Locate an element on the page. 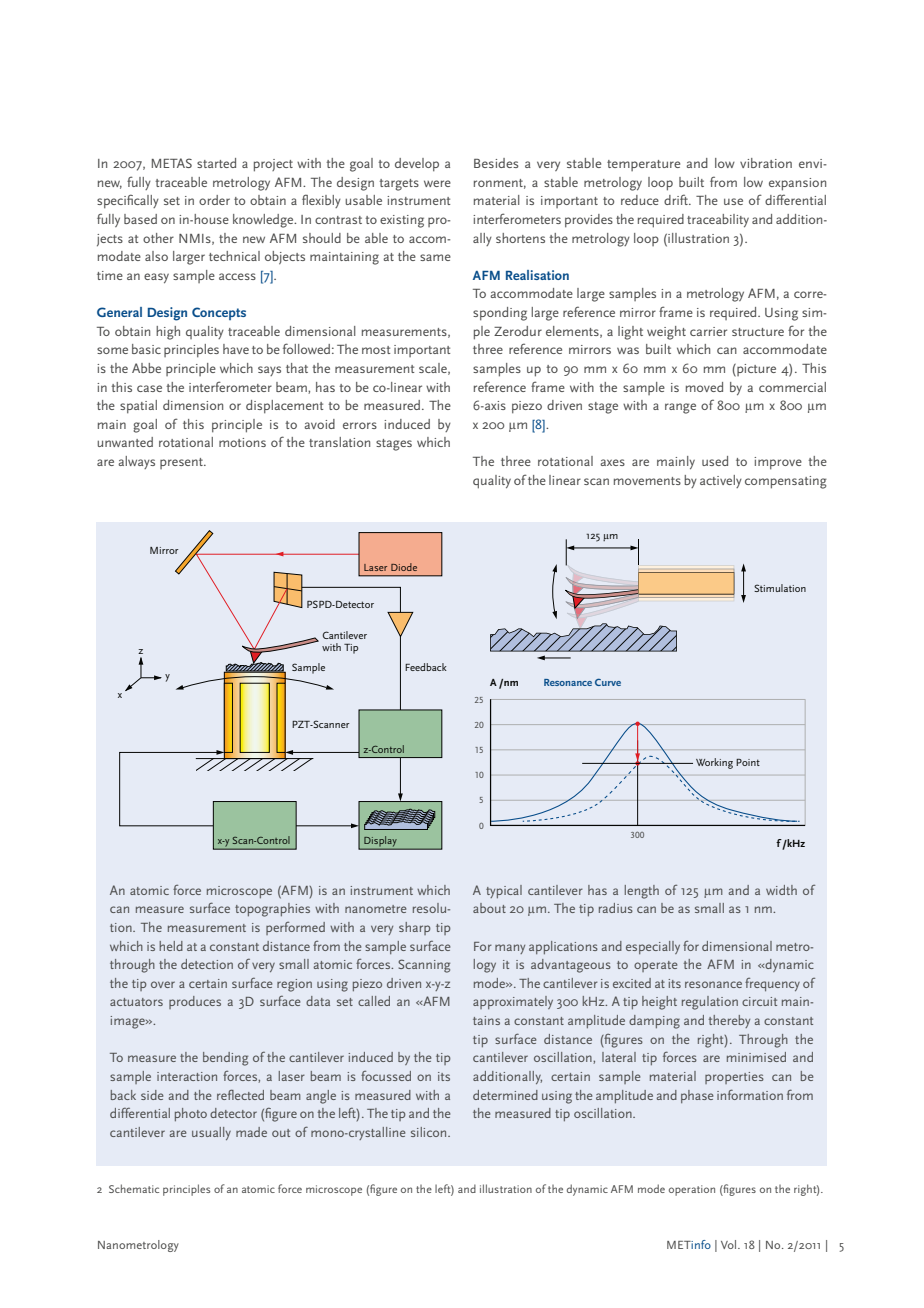  Vol is located at coordinates (730, 1244).
